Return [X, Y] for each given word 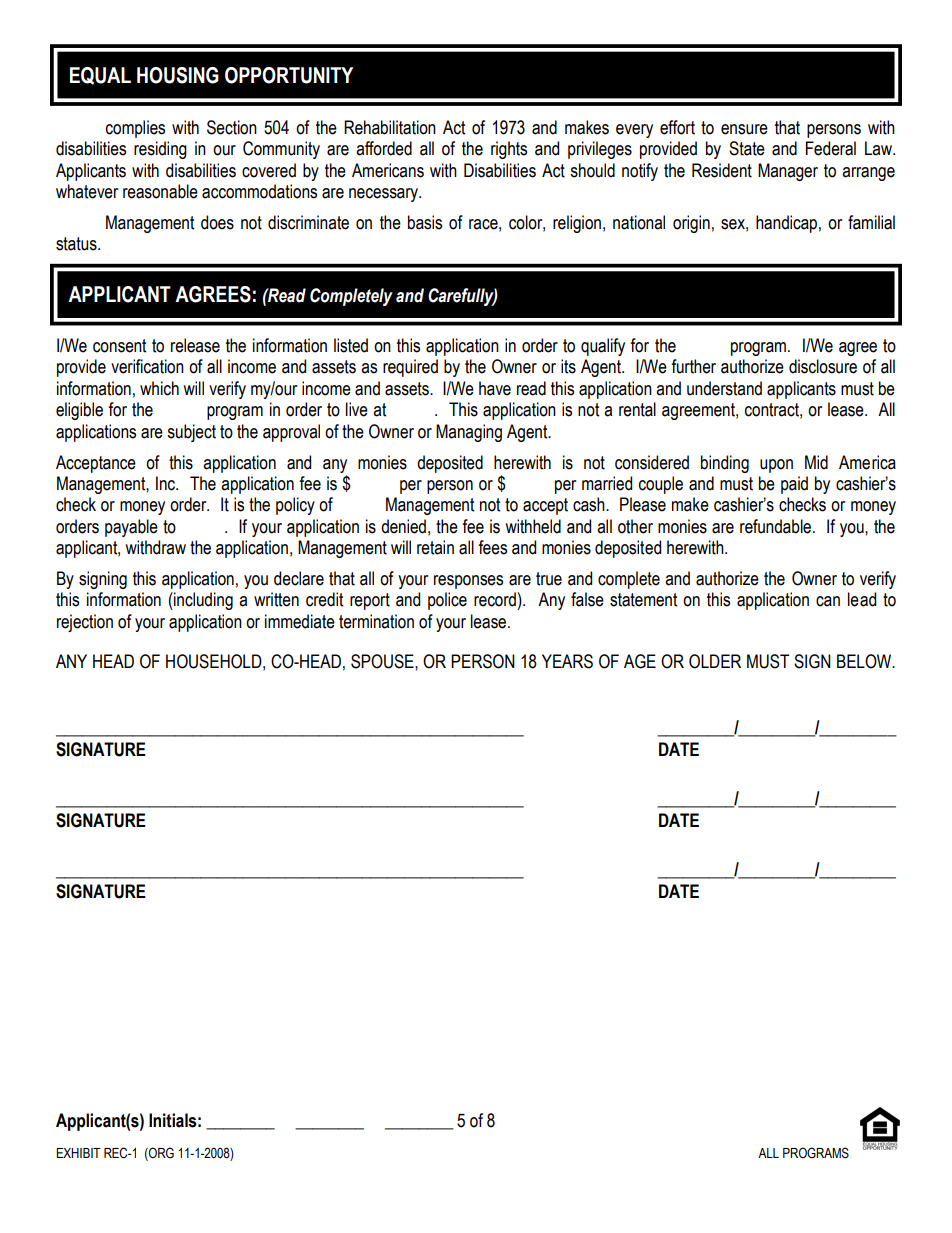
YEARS [567, 661]
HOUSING [178, 75]
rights [509, 150]
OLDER [715, 661]
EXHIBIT [78, 1153]
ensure [744, 129]
